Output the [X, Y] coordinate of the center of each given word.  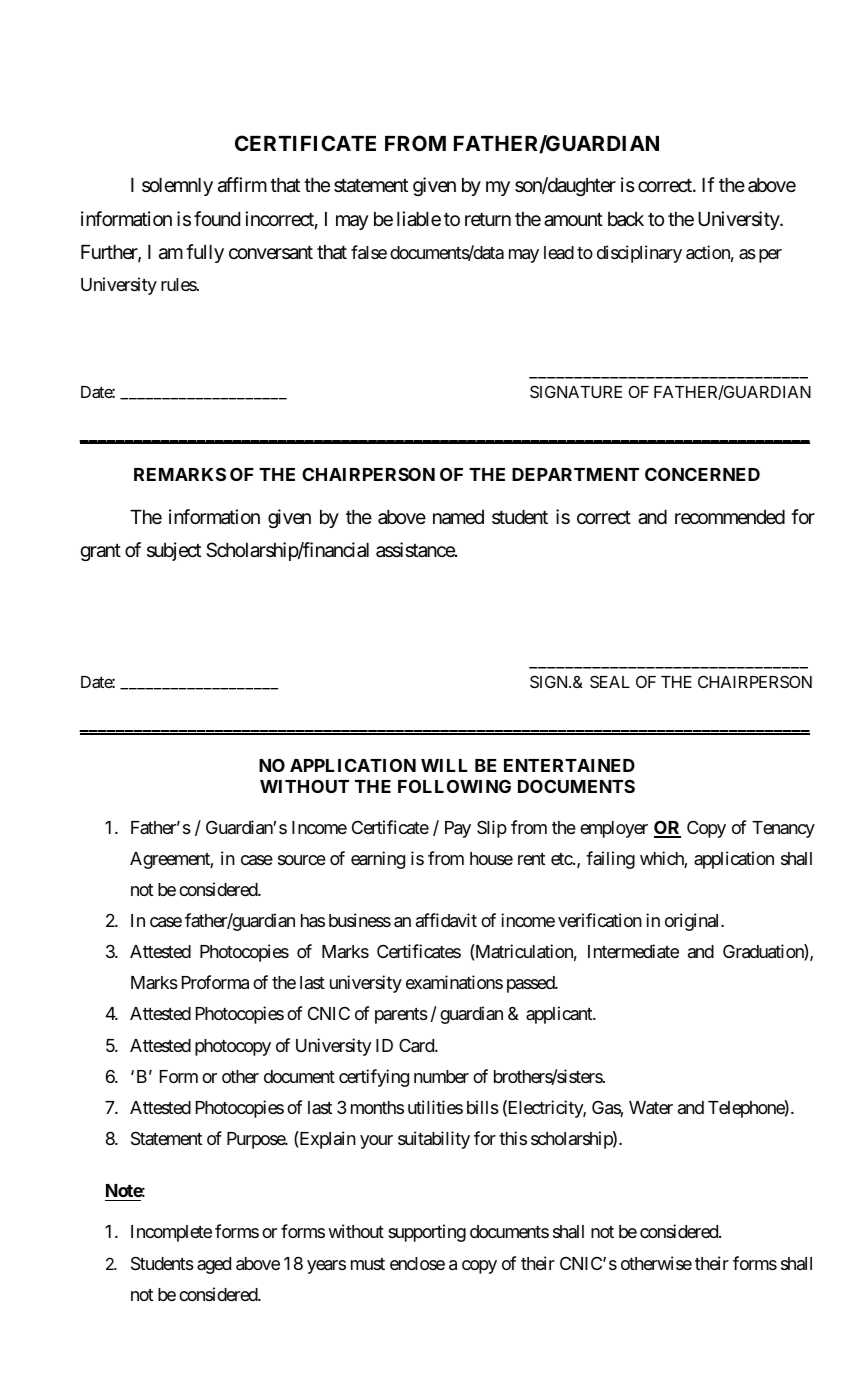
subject [174, 551]
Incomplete [171, 1233]
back [626, 219]
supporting [427, 1233]
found [217, 218]
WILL [444, 765]
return [488, 219]
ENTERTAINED [569, 765]
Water [651, 1108]
